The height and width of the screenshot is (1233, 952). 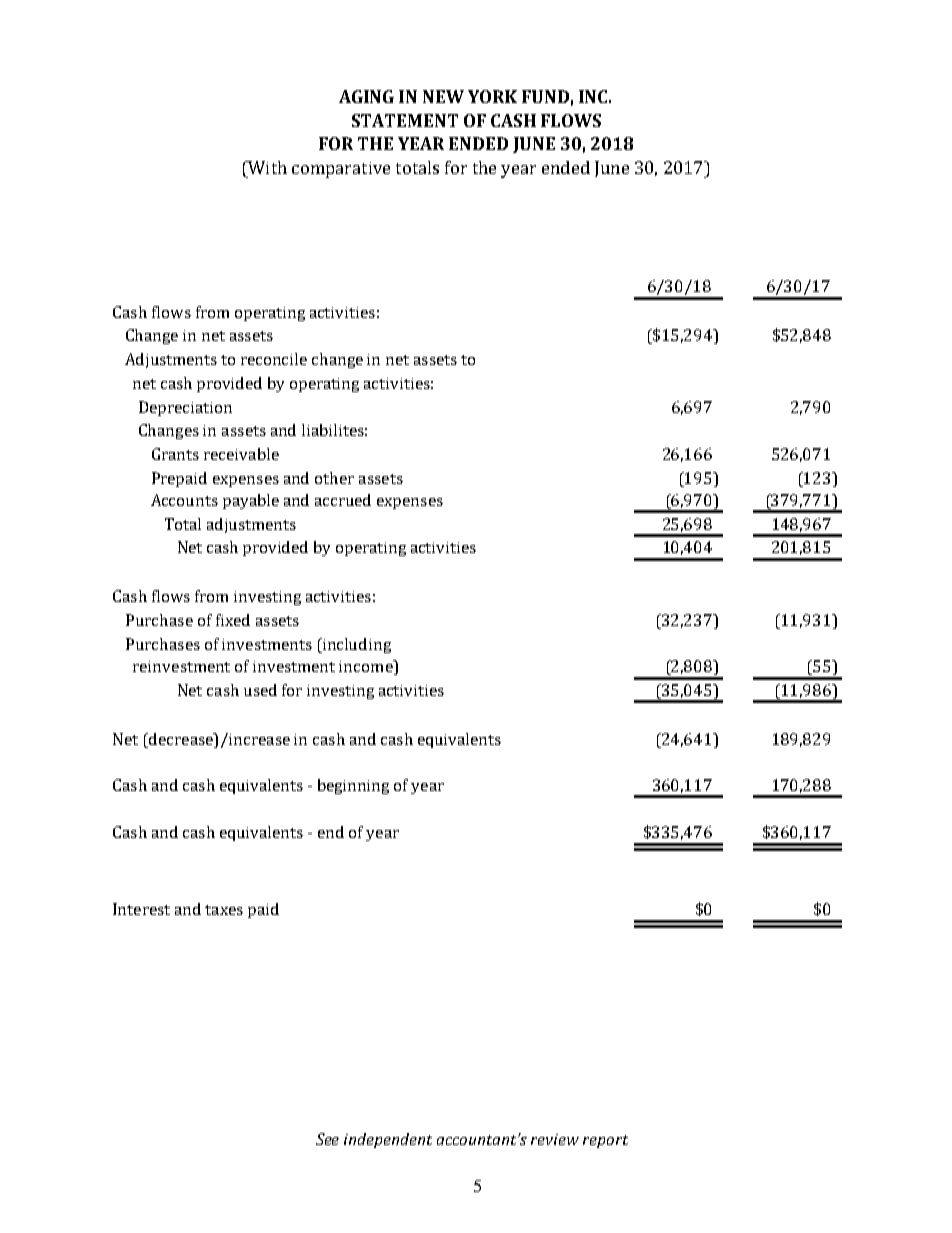 What do you see at coordinates (356, 645) in the screenshot?
I see `including` at bounding box center [356, 645].
